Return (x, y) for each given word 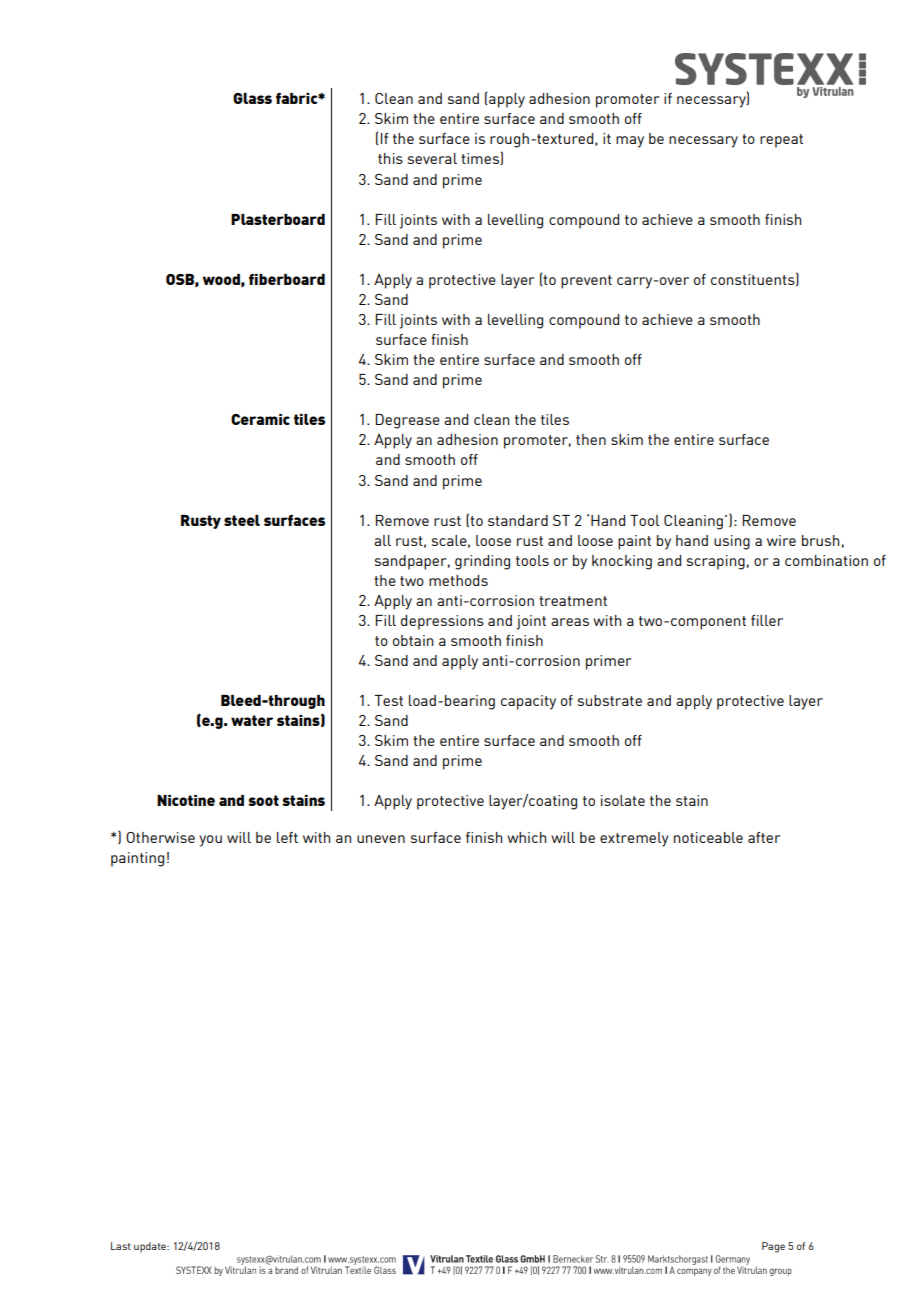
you (210, 841)
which (526, 837)
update (151, 1247)
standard (518, 520)
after (764, 837)
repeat (781, 141)
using (732, 542)
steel (242, 520)
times (481, 158)
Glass (252, 98)
